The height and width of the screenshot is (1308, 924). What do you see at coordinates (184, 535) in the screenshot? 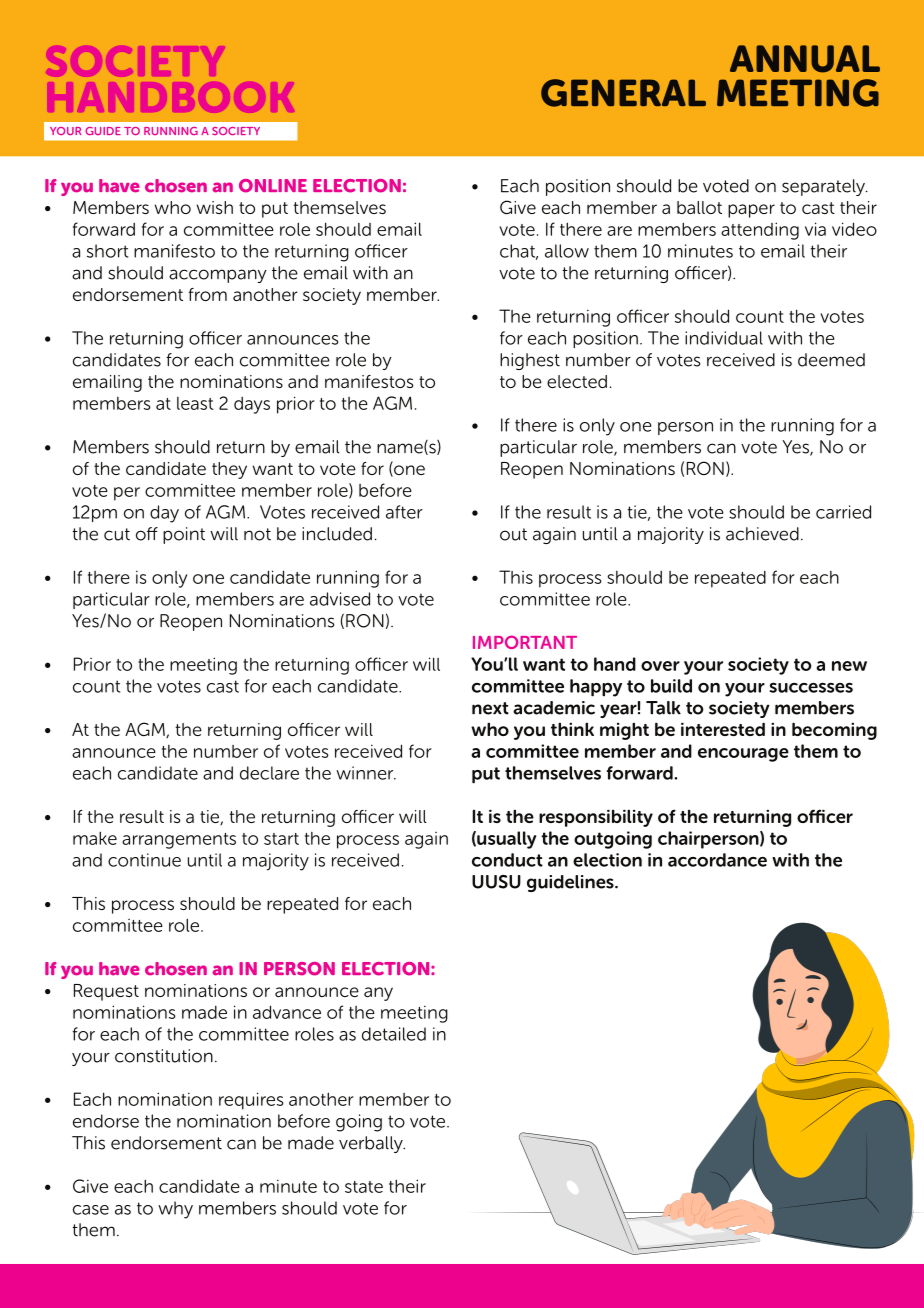
I see `point` at bounding box center [184, 535].
